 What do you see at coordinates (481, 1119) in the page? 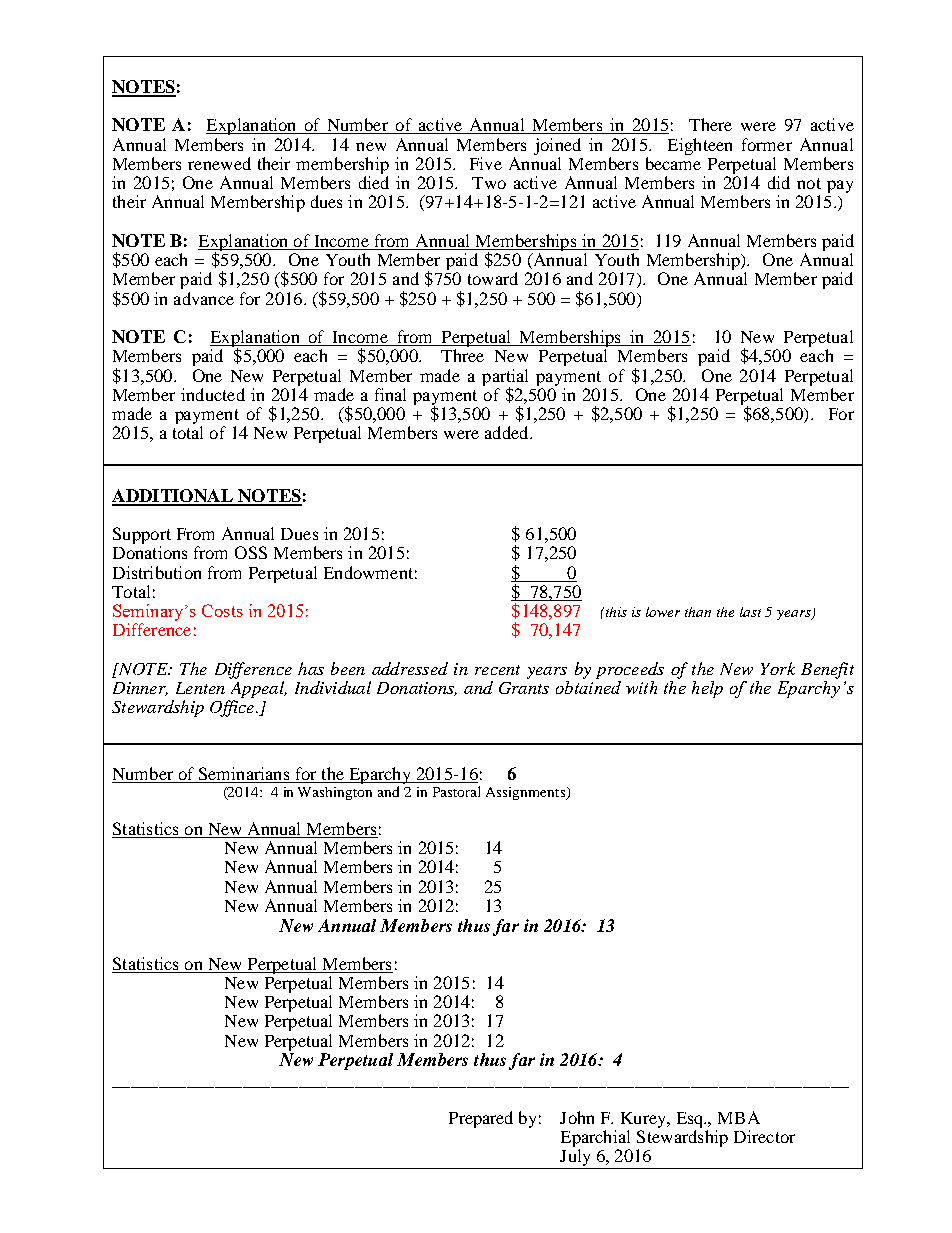
I see `Prepared` at bounding box center [481, 1119].
